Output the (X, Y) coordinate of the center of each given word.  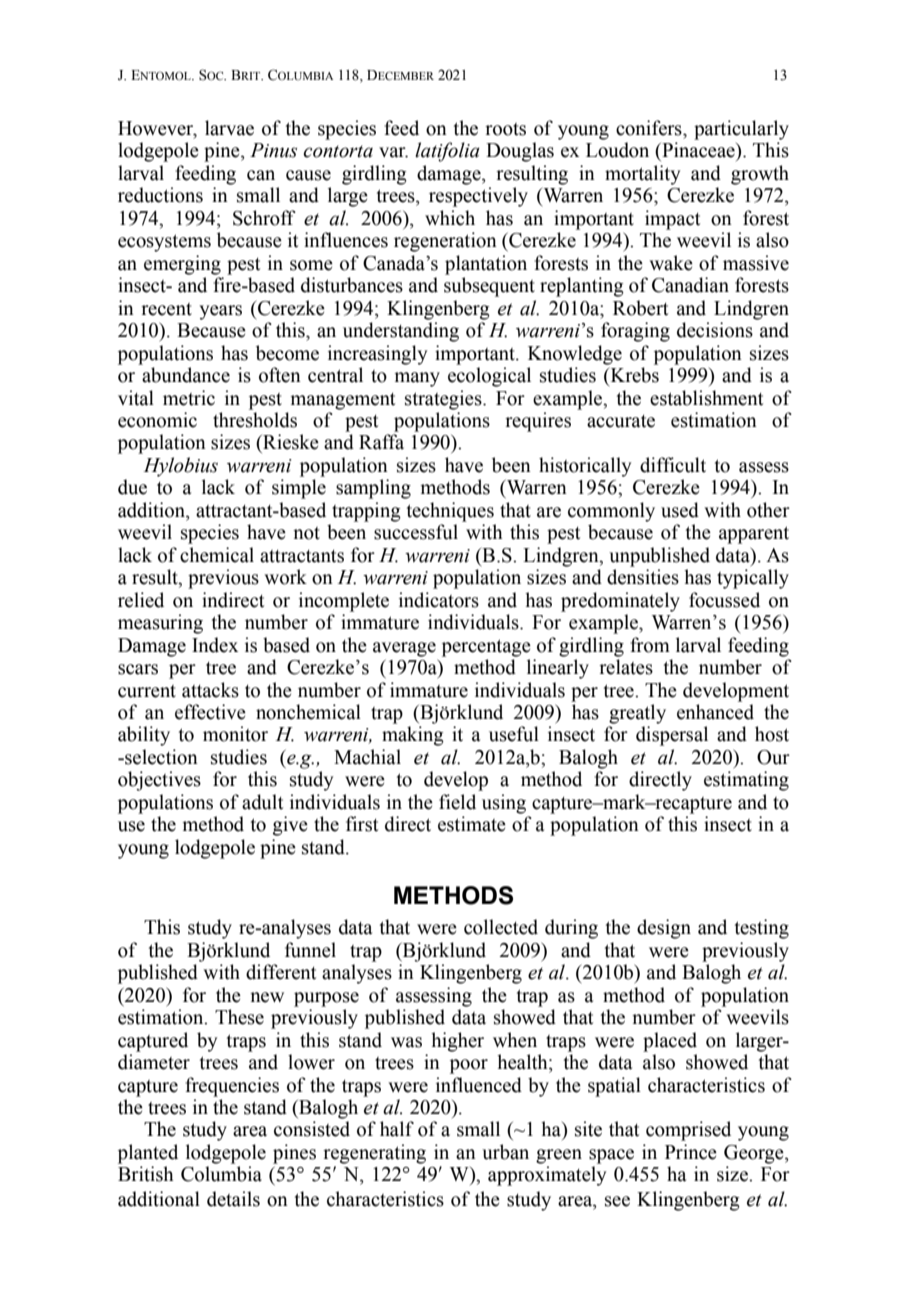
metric (189, 398)
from (650, 645)
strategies (444, 400)
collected (501, 927)
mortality (642, 175)
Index (215, 645)
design (664, 929)
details (233, 1199)
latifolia (447, 152)
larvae (229, 128)
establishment (706, 398)
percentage (486, 648)
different (281, 972)
